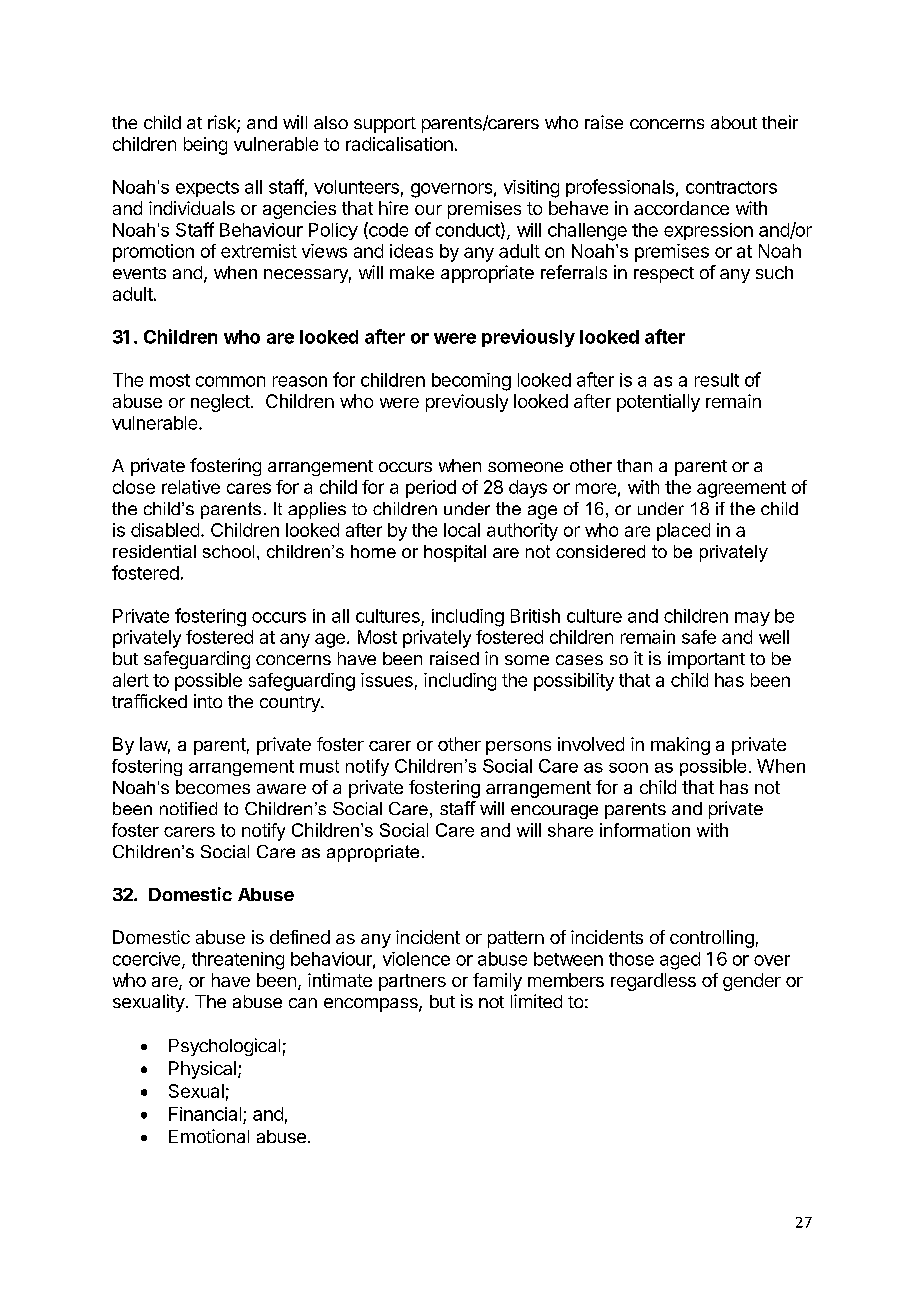 The image size is (924, 1308). Describe the element at coordinates (734, 122) in the page. I see `about` at that location.
